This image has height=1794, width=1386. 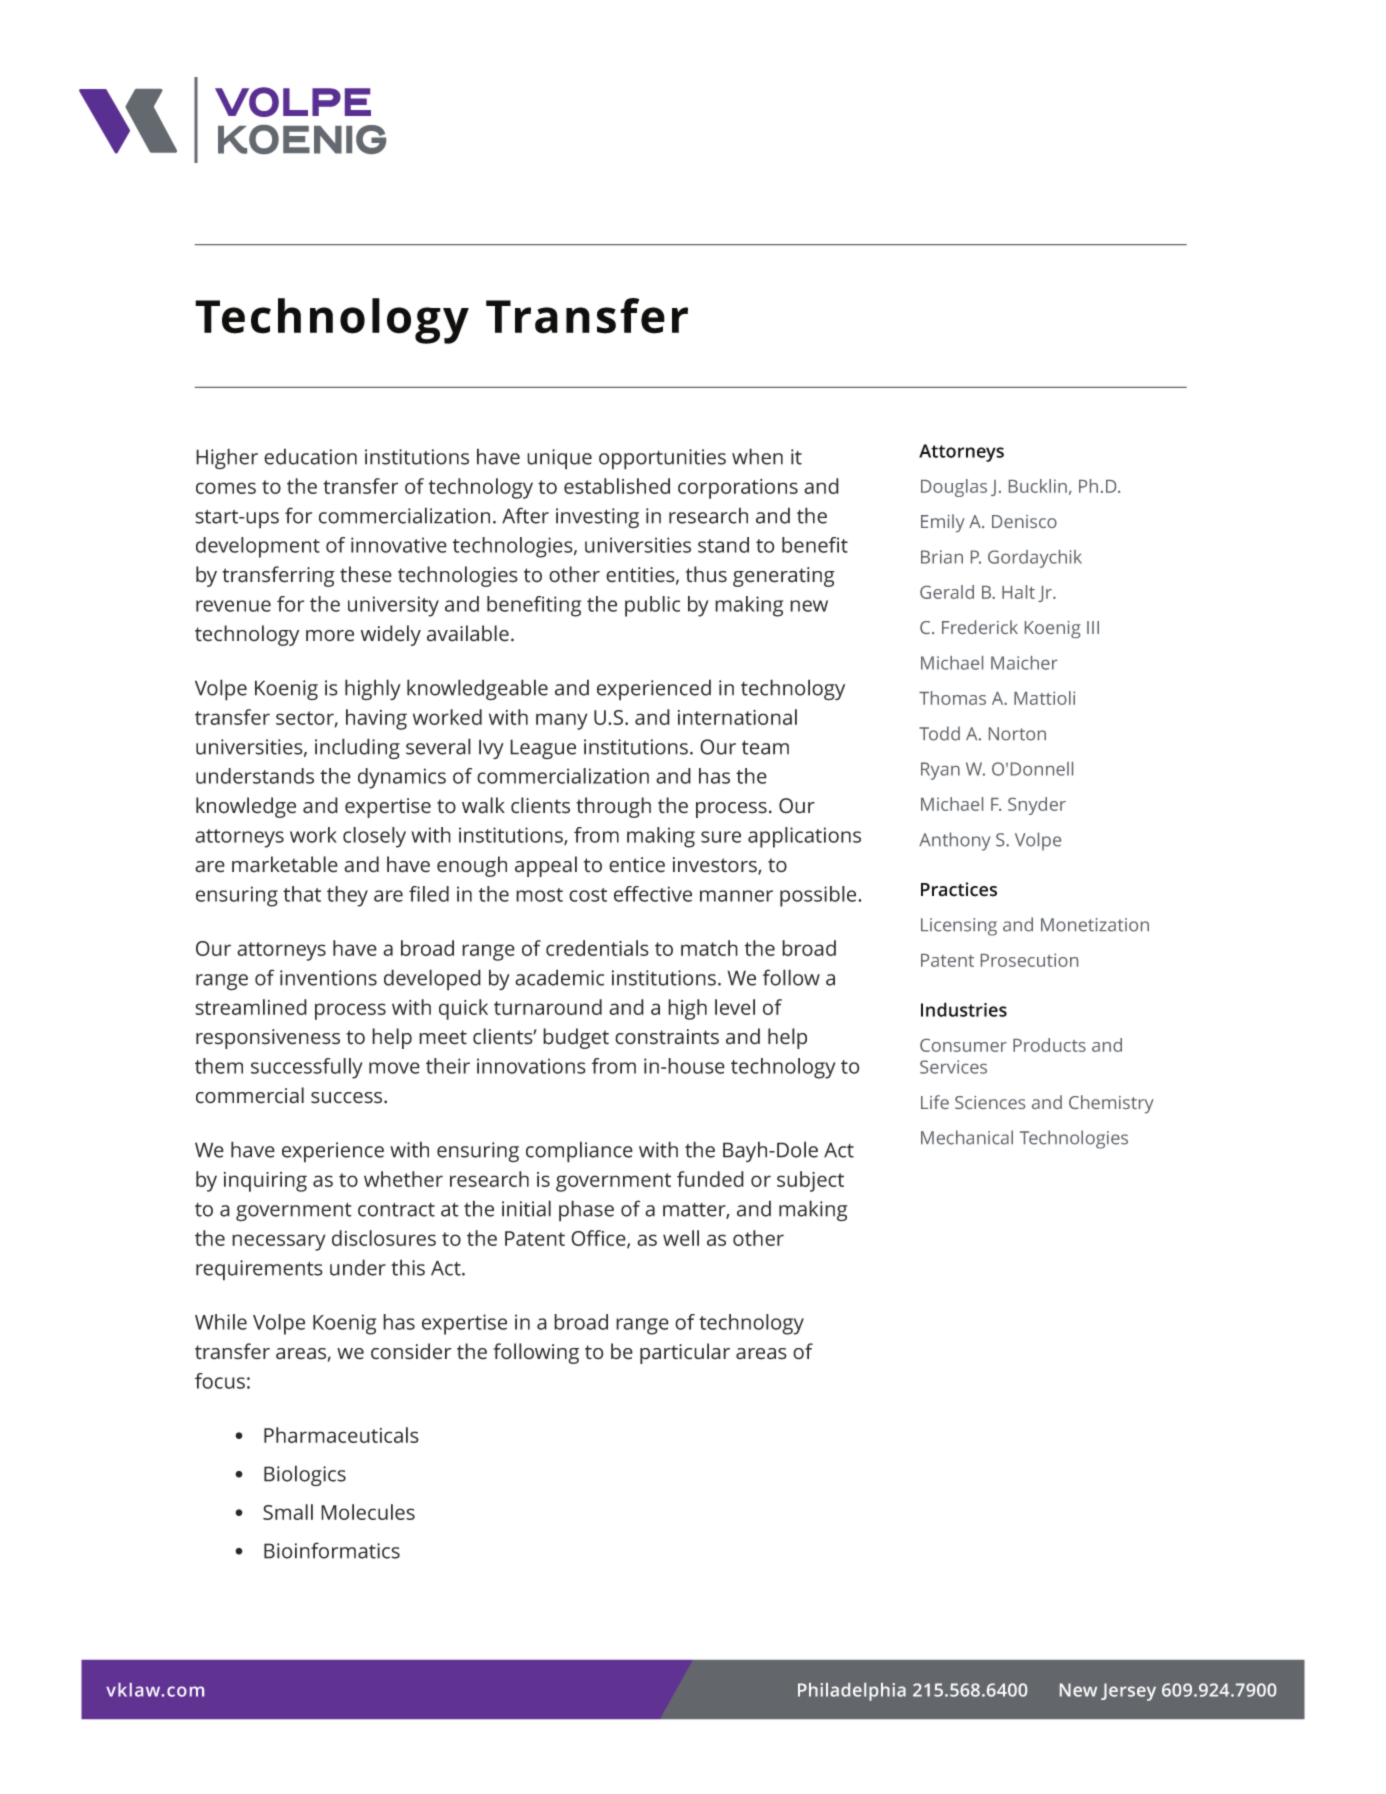 What do you see at coordinates (332, 1550) in the image?
I see `Bioinformatics` at bounding box center [332, 1550].
